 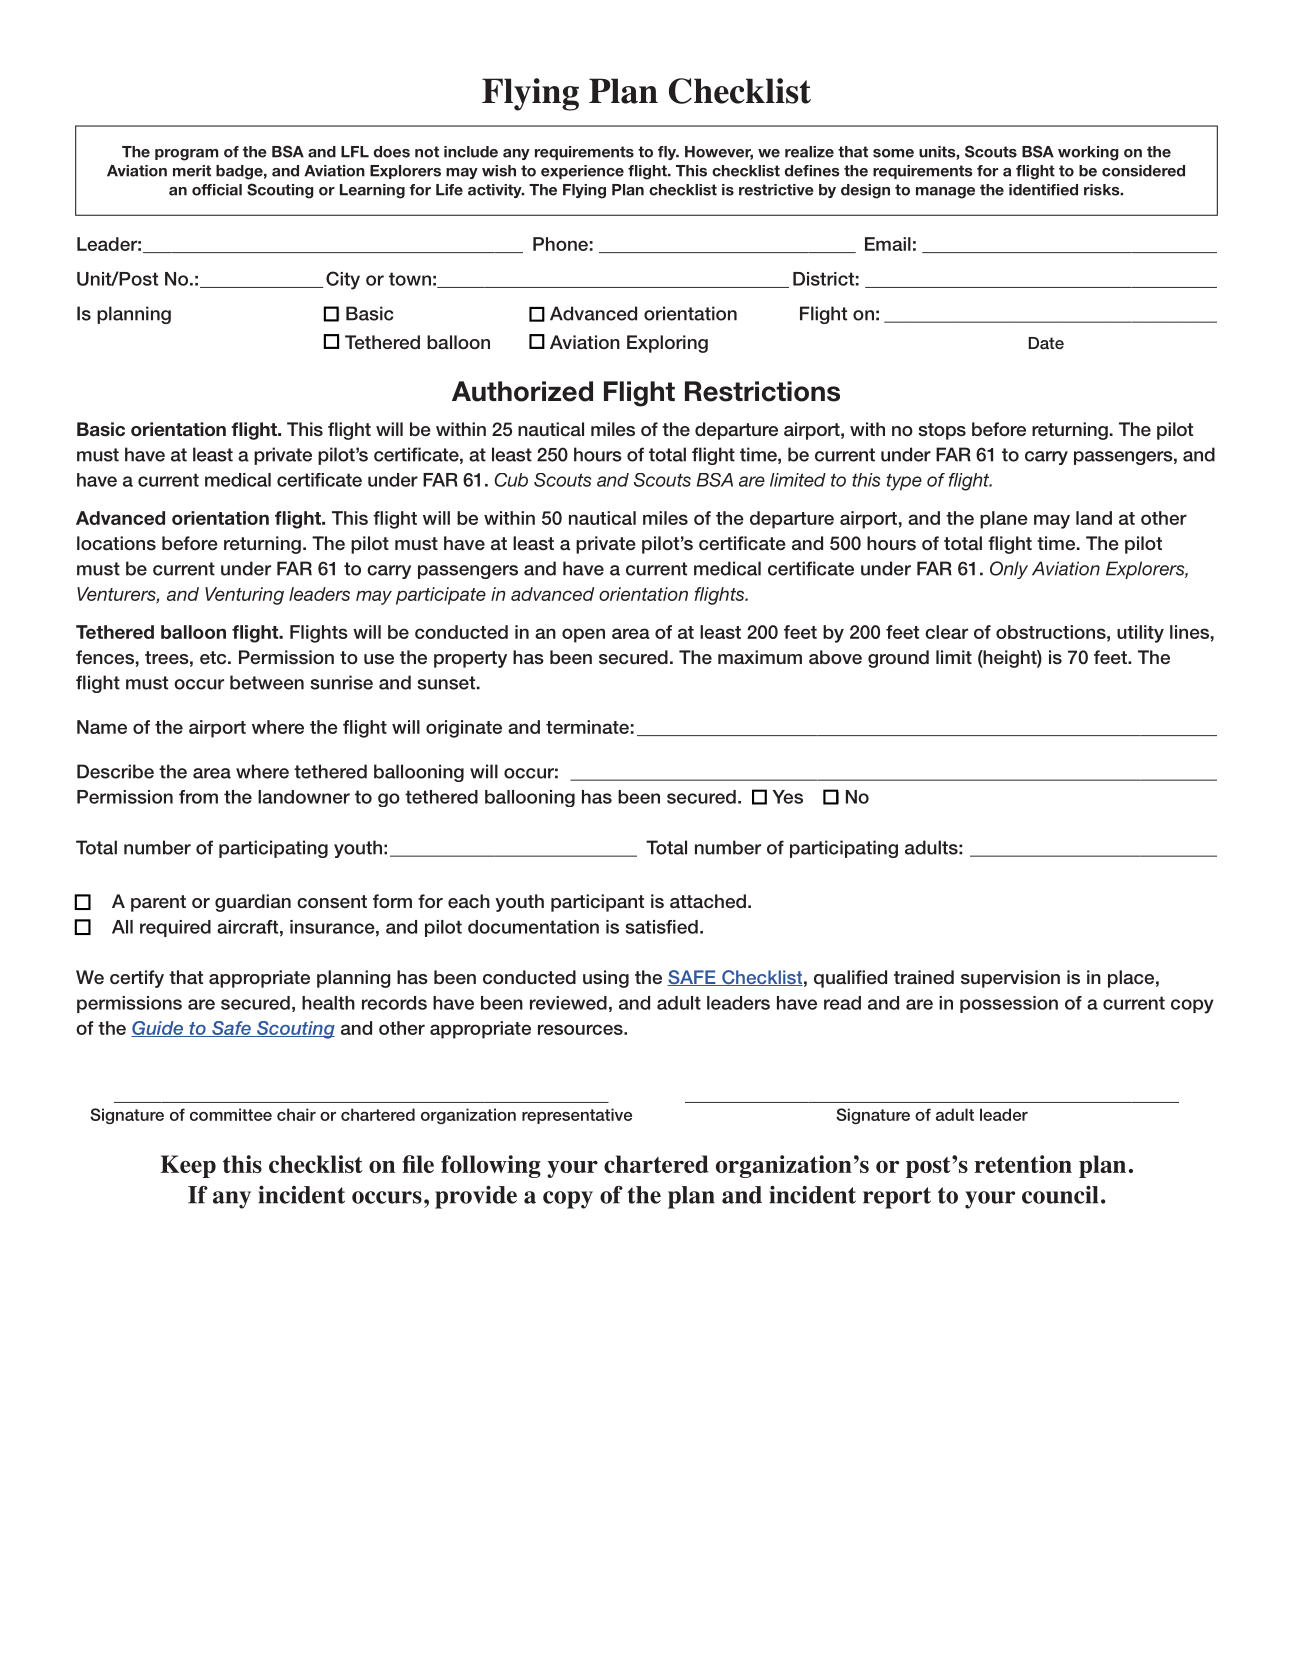 What do you see at coordinates (662, 927) in the document?
I see `satisfied` at bounding box center [662, 927].
